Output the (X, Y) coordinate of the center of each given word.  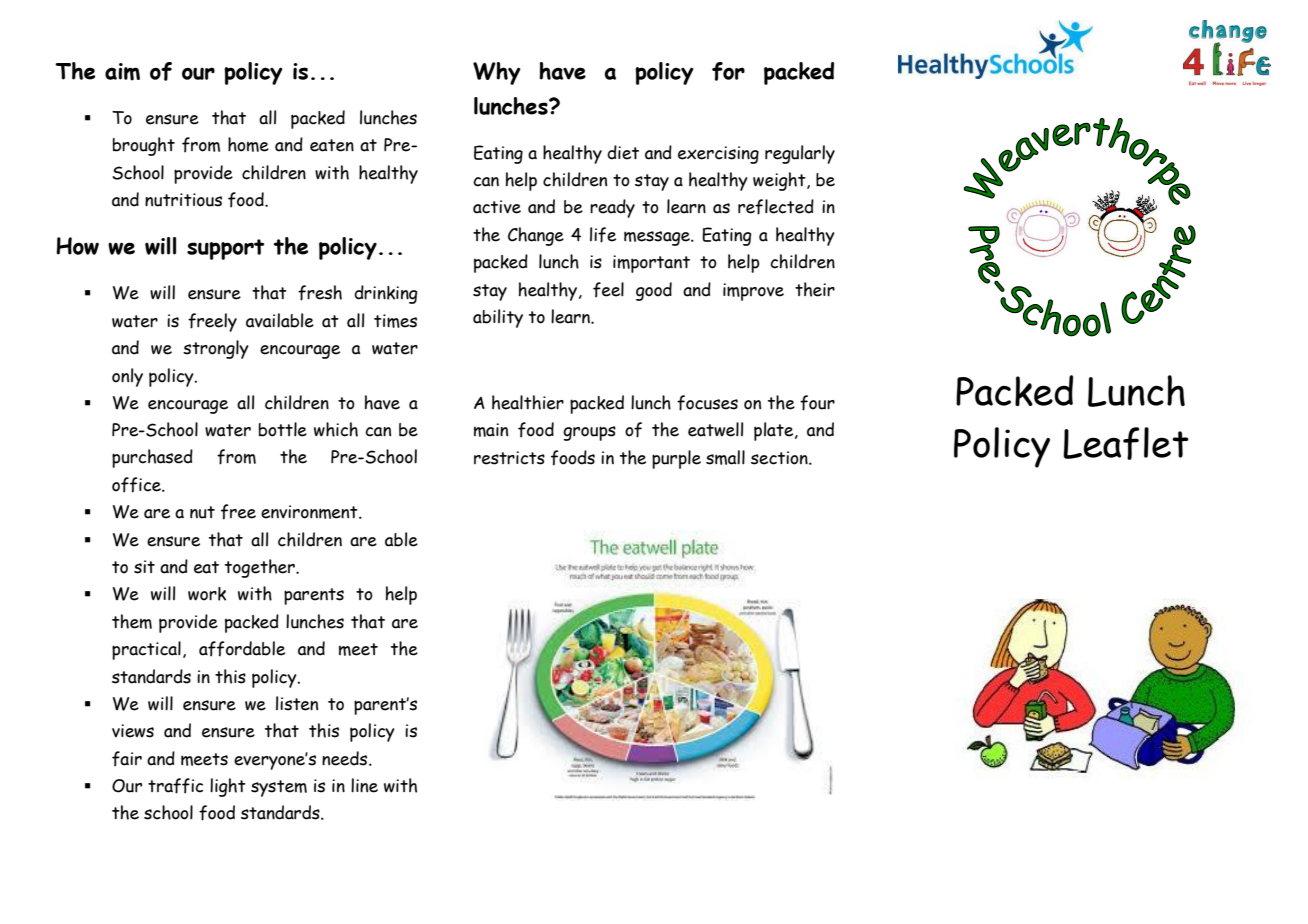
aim (122, 72)
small (725, 457)
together (261, 568)
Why (497, 73)
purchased (152, 458)
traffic (175, 786)
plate (775, 431)
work (207, 594)
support (225, 249)
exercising (718, 155)
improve (753, 292)
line (364, 785)
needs (346, 758)
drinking (386, 294)
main (491, 430)
